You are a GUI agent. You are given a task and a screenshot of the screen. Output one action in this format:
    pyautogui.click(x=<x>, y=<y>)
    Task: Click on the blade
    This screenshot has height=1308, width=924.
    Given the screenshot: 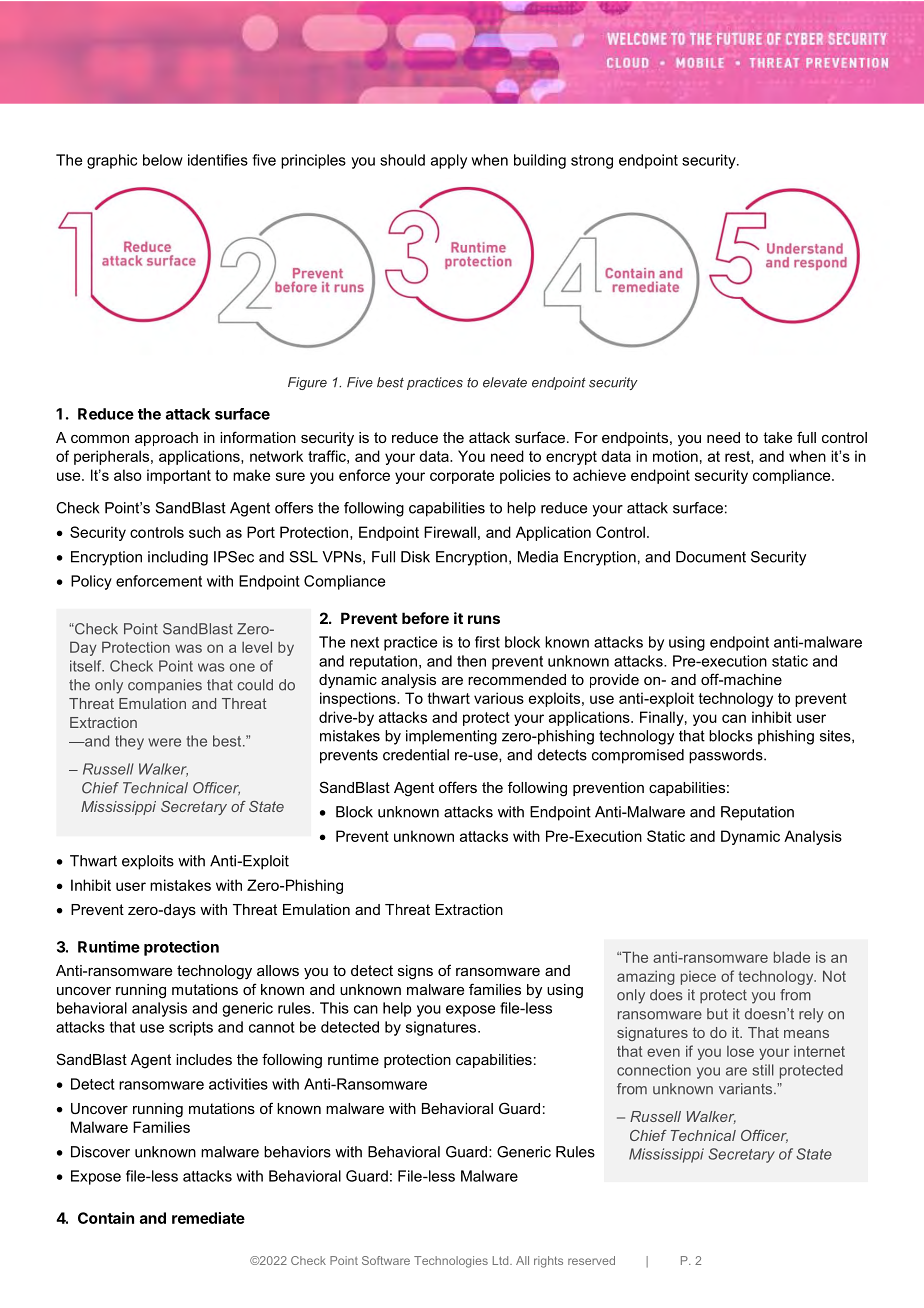 What is the action you would take?
    pyautogui.click(x=792, y=957)
